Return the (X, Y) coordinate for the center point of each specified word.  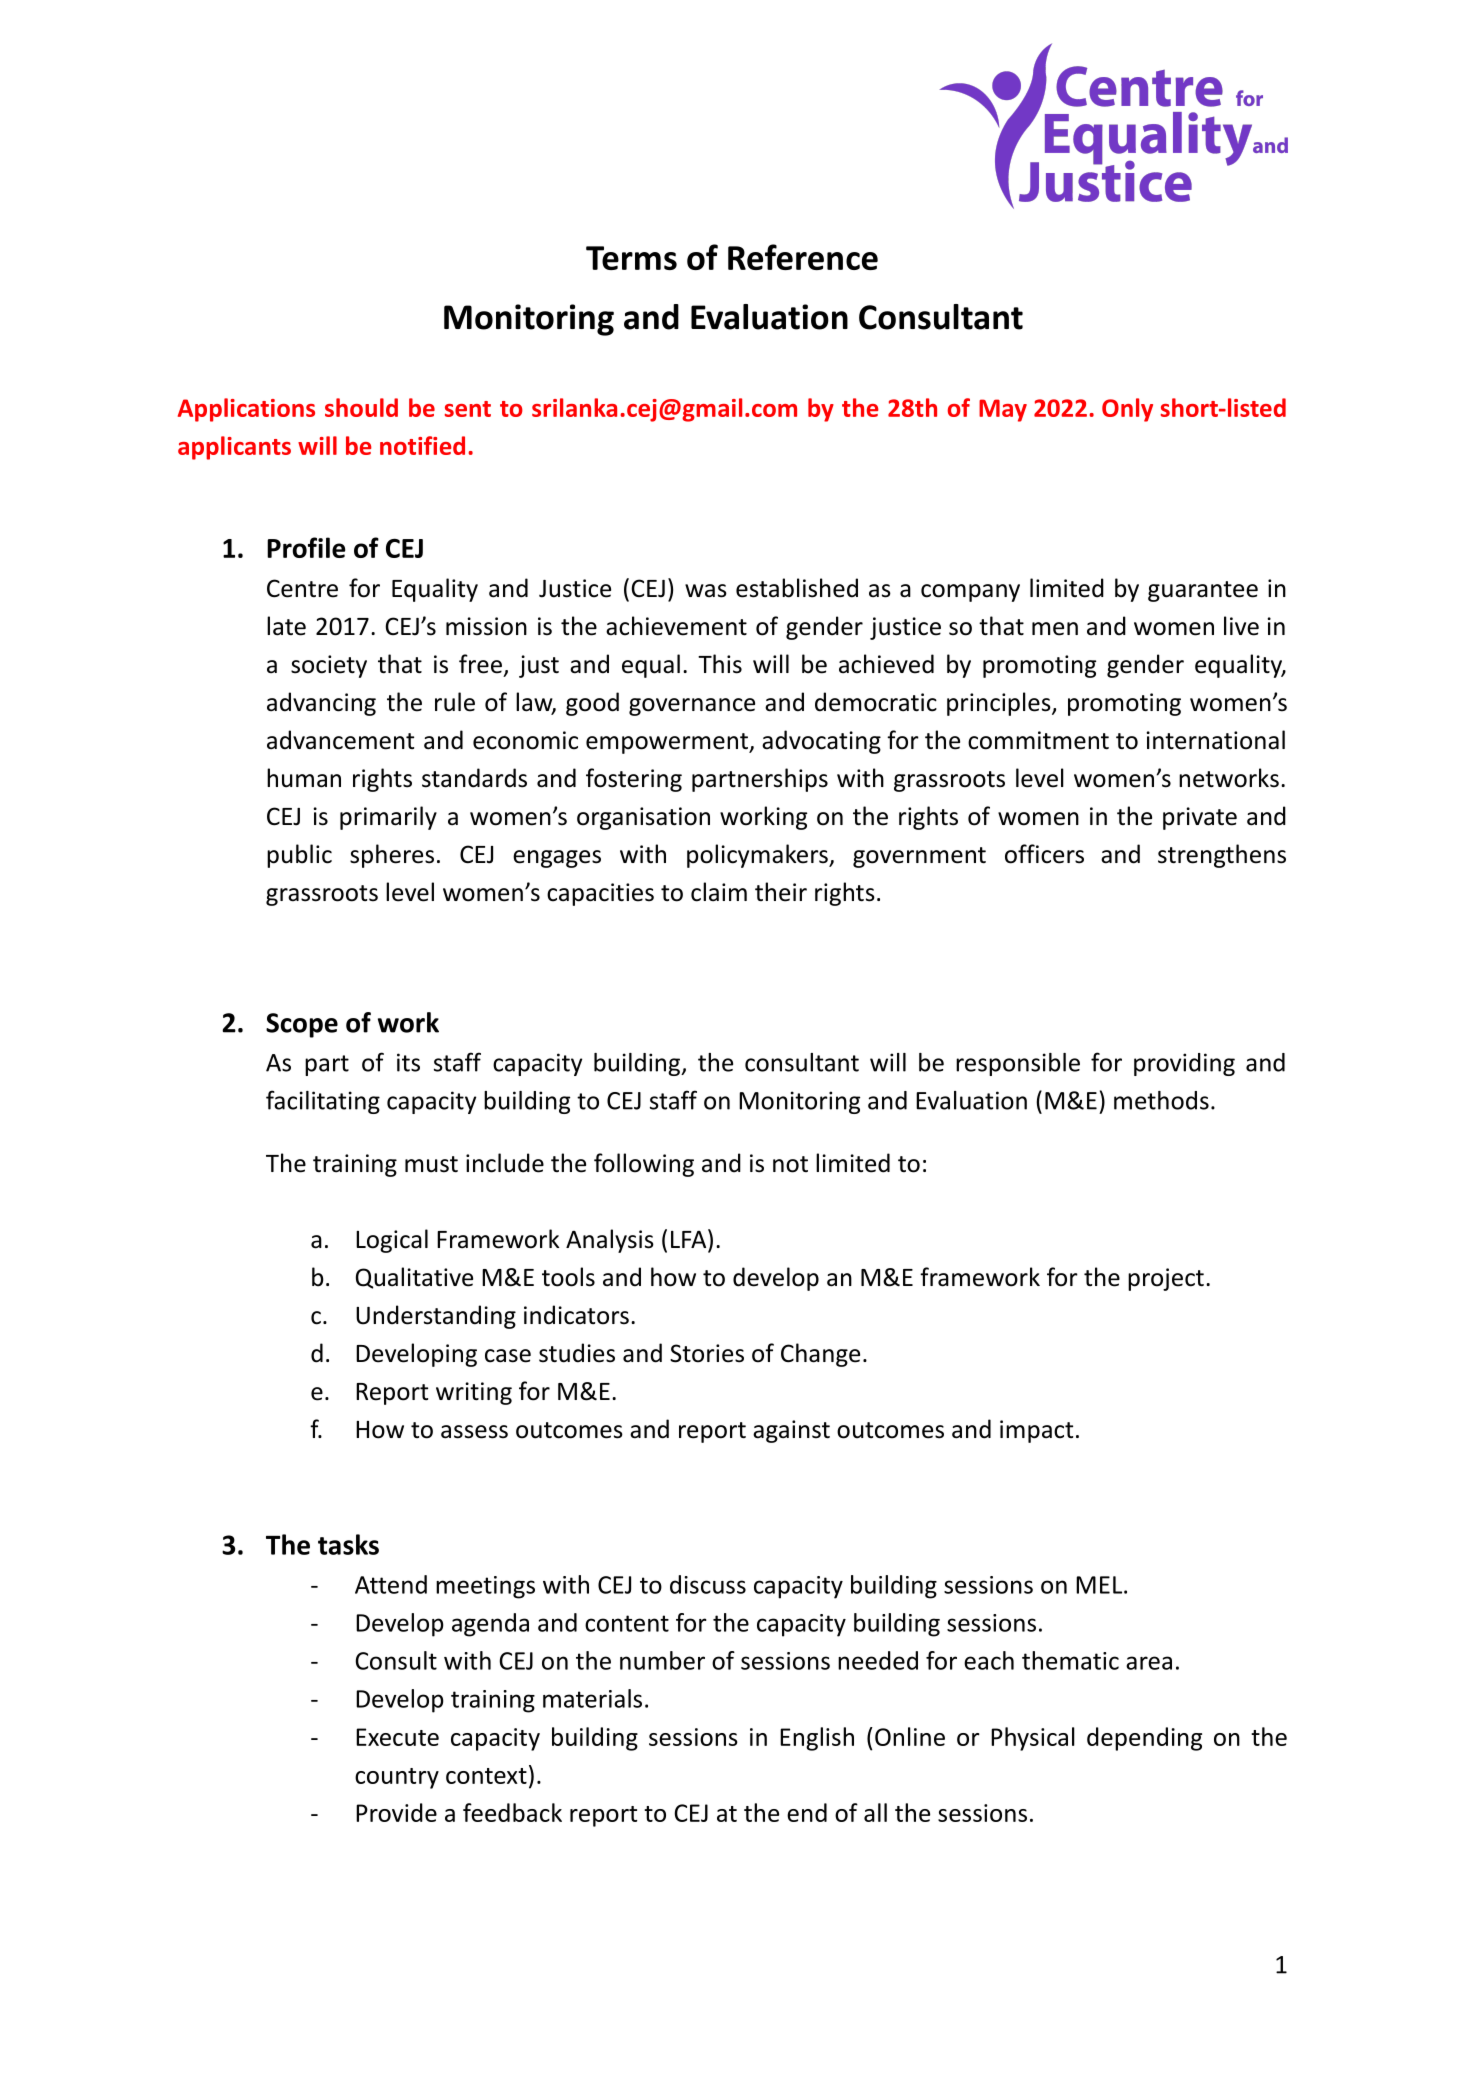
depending (1144, 1739)
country (397, 1778)
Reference (803, 257)
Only (1127, 410)
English (817, 1739)
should (361, 407)
